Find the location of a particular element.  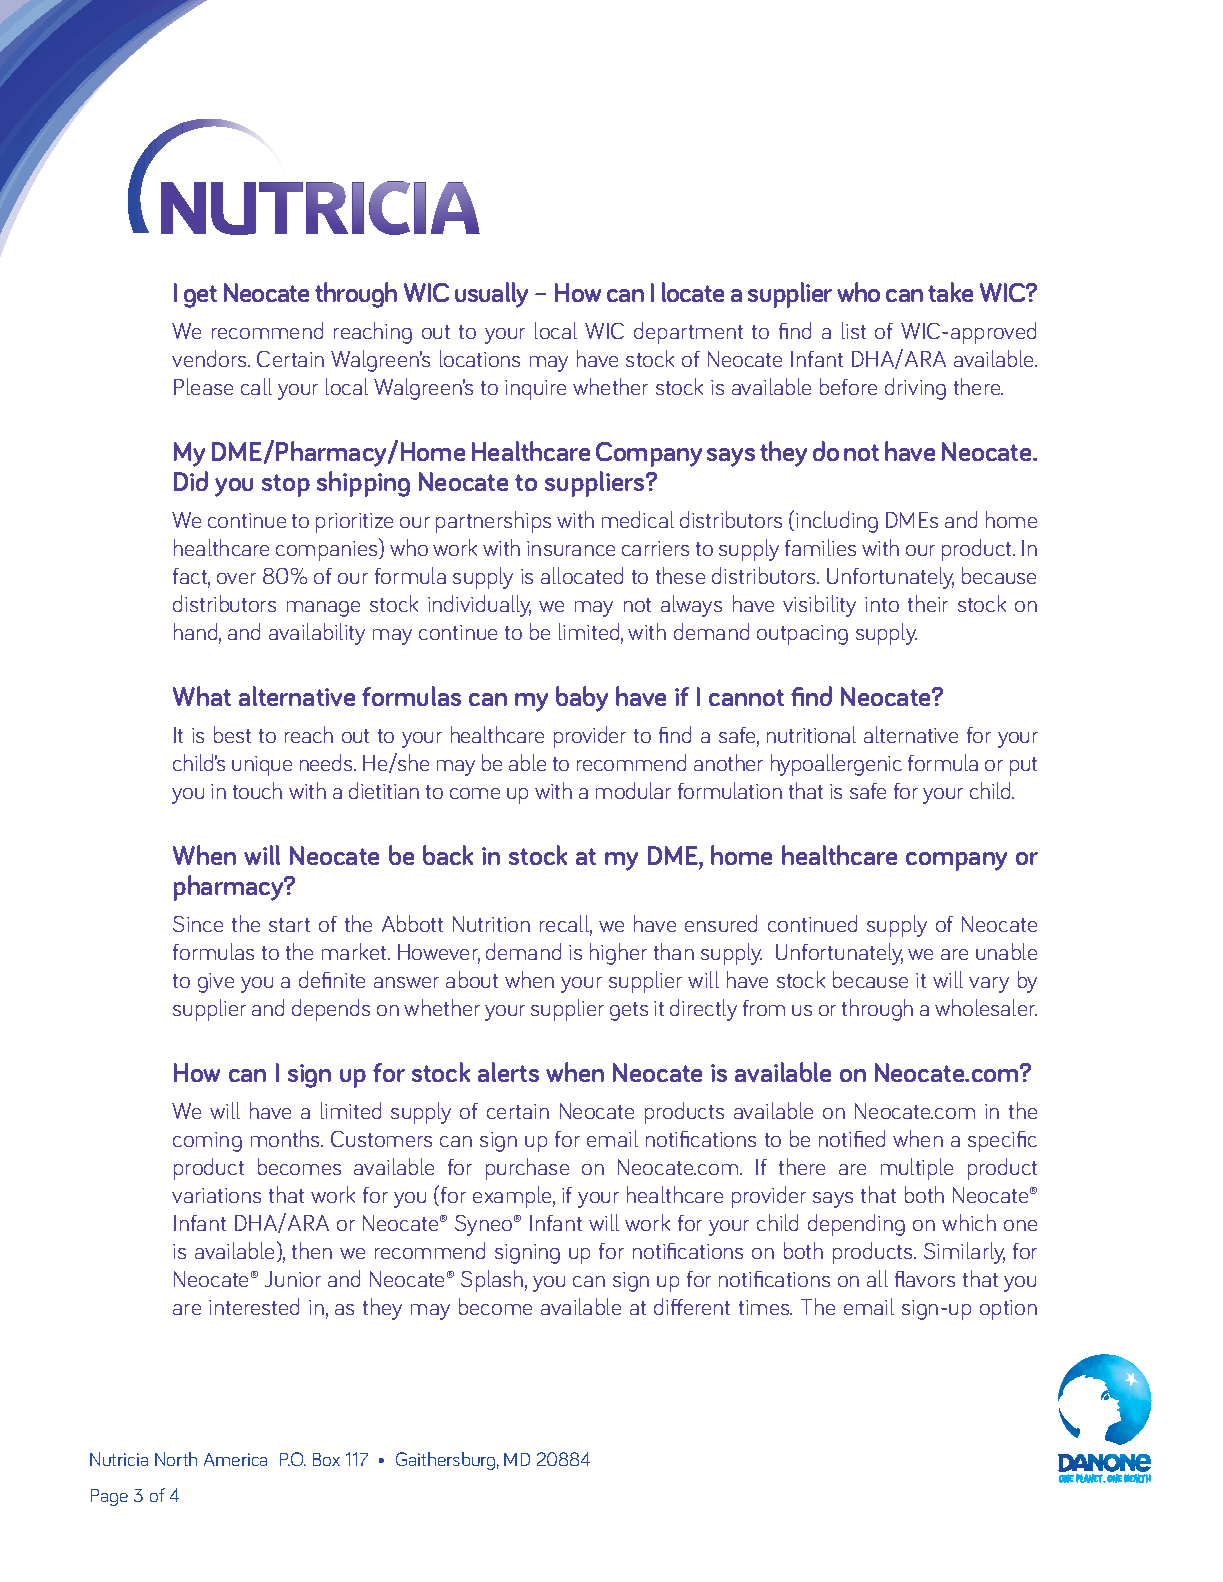

purchase is located at coordinates (527, 1169).
